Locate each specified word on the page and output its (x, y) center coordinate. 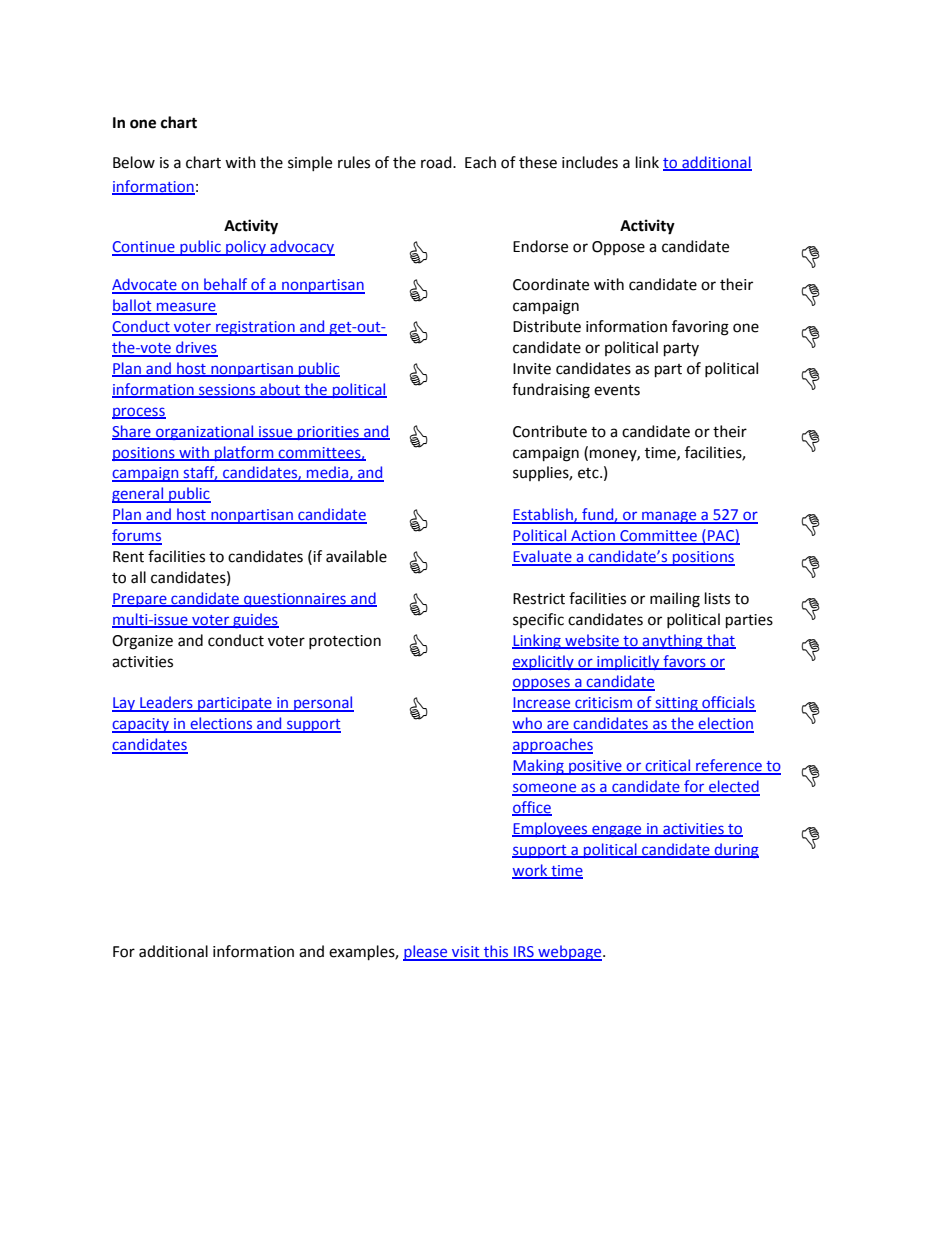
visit (466, 953)
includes (590, 162)
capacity (142, 725)
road (437, 162)
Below (134, 162)
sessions (227, 391)
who (528, 724)
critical (668, 766)
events (617, 390)
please (426, 953)
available (356, 556)
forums (137, 536)
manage (669, 517)
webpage (570, 953)
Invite (532, 369)
